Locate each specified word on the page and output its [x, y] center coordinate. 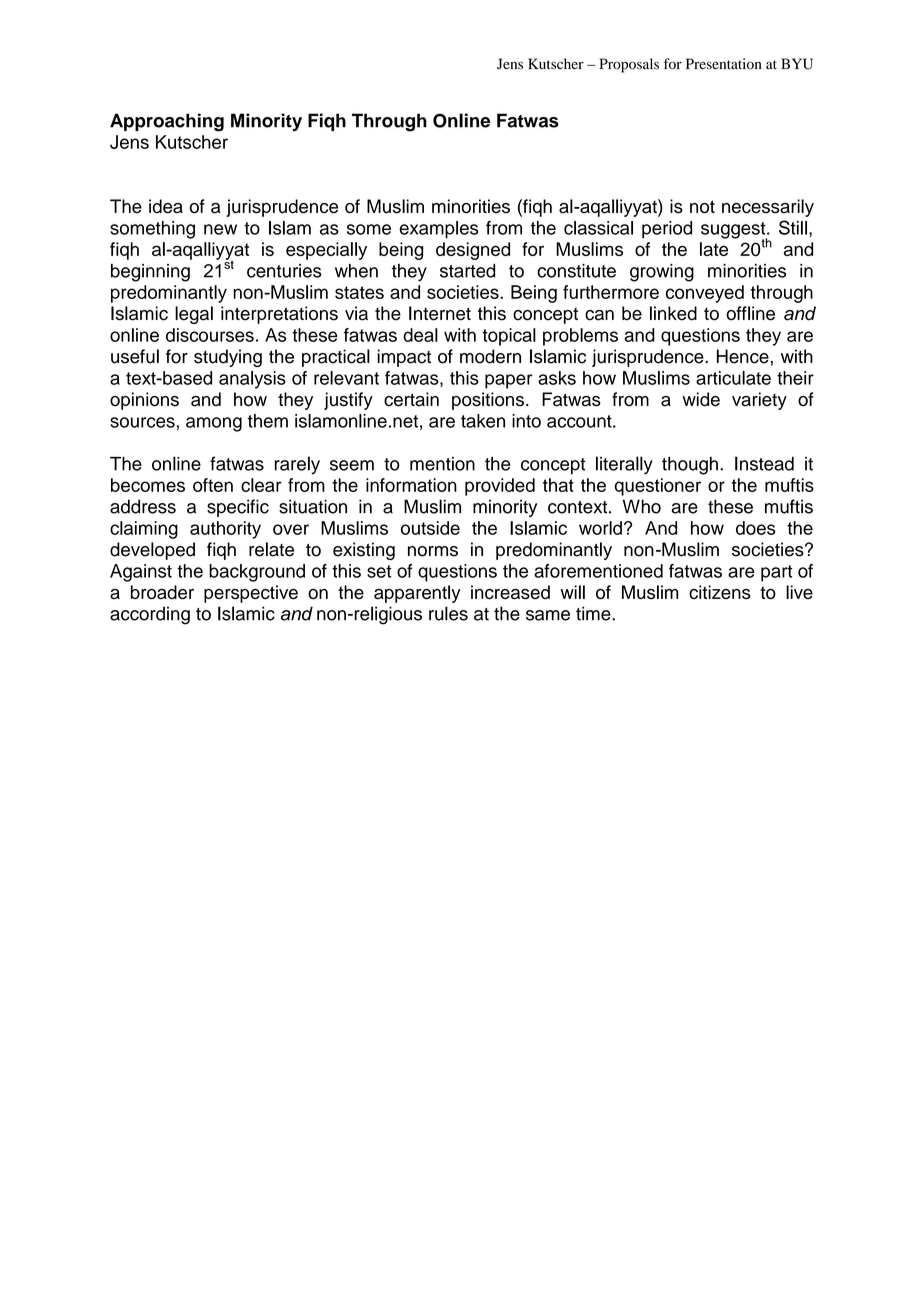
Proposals [629, 65]
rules [448, 613]
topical [509, 337]
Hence [743, 356]
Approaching [167, 122]
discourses [210, 335]
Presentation [724, 64]
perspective [251, 594]
